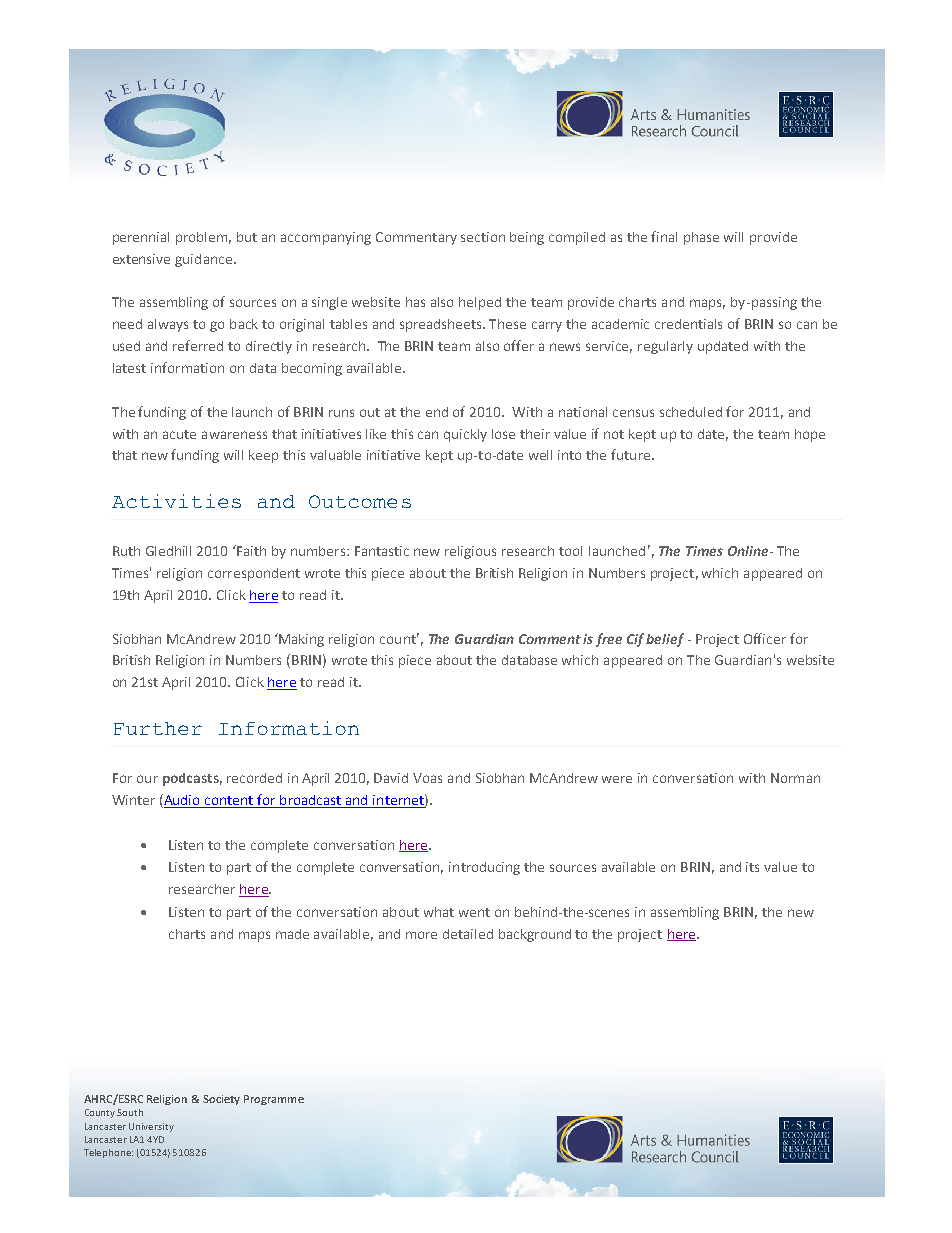 This screenshot has height=1233, width=952. What do you see at coordinates (483, 237) in the screenshot?
I see `section` at bounding box center [483, 237].
